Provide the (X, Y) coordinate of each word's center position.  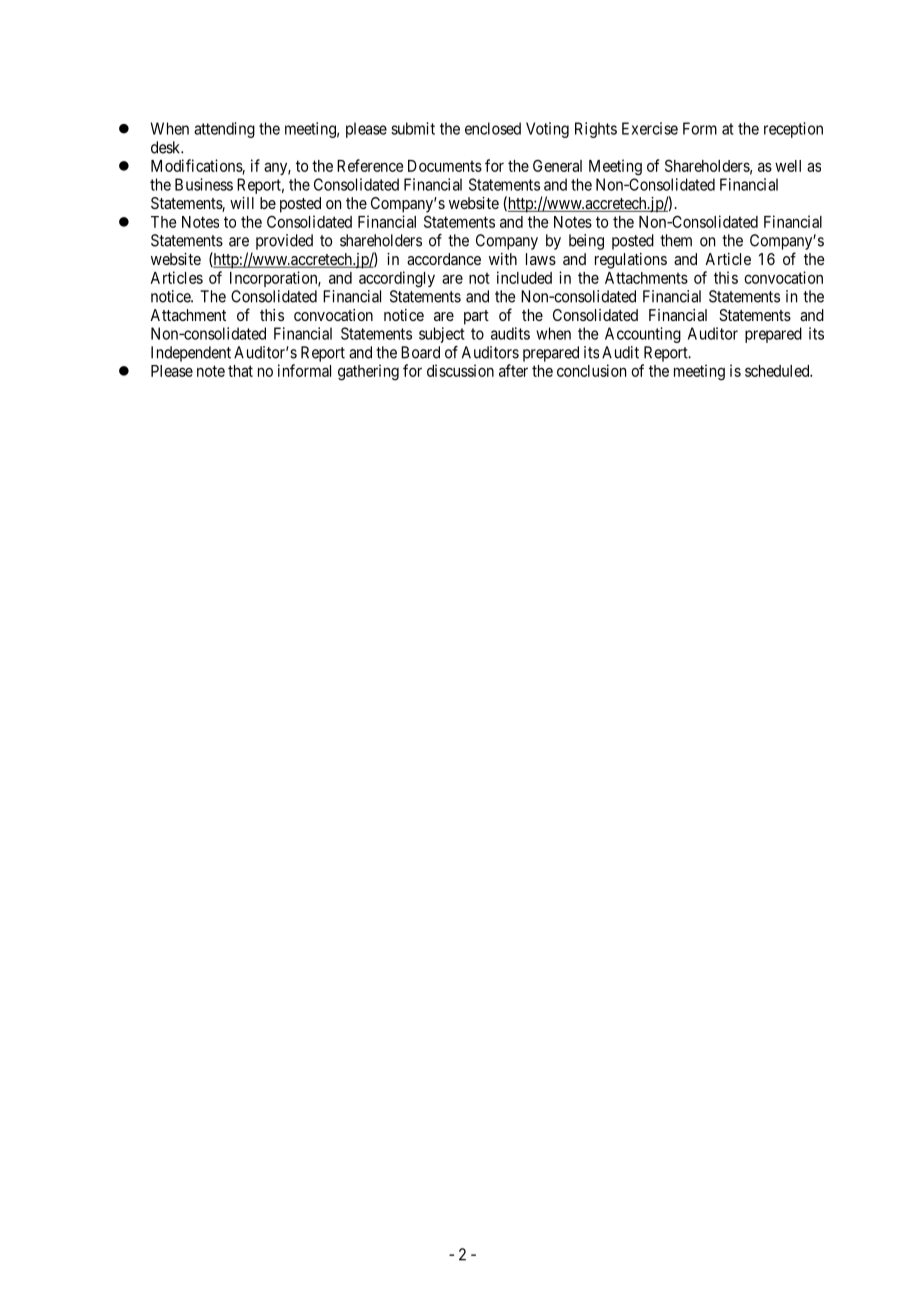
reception (793, 130)
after (513, 370)
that (240, 371)
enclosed (493, 128)
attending (224, 130)
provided (284, 242)
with (503, 259)
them (676, 240)
